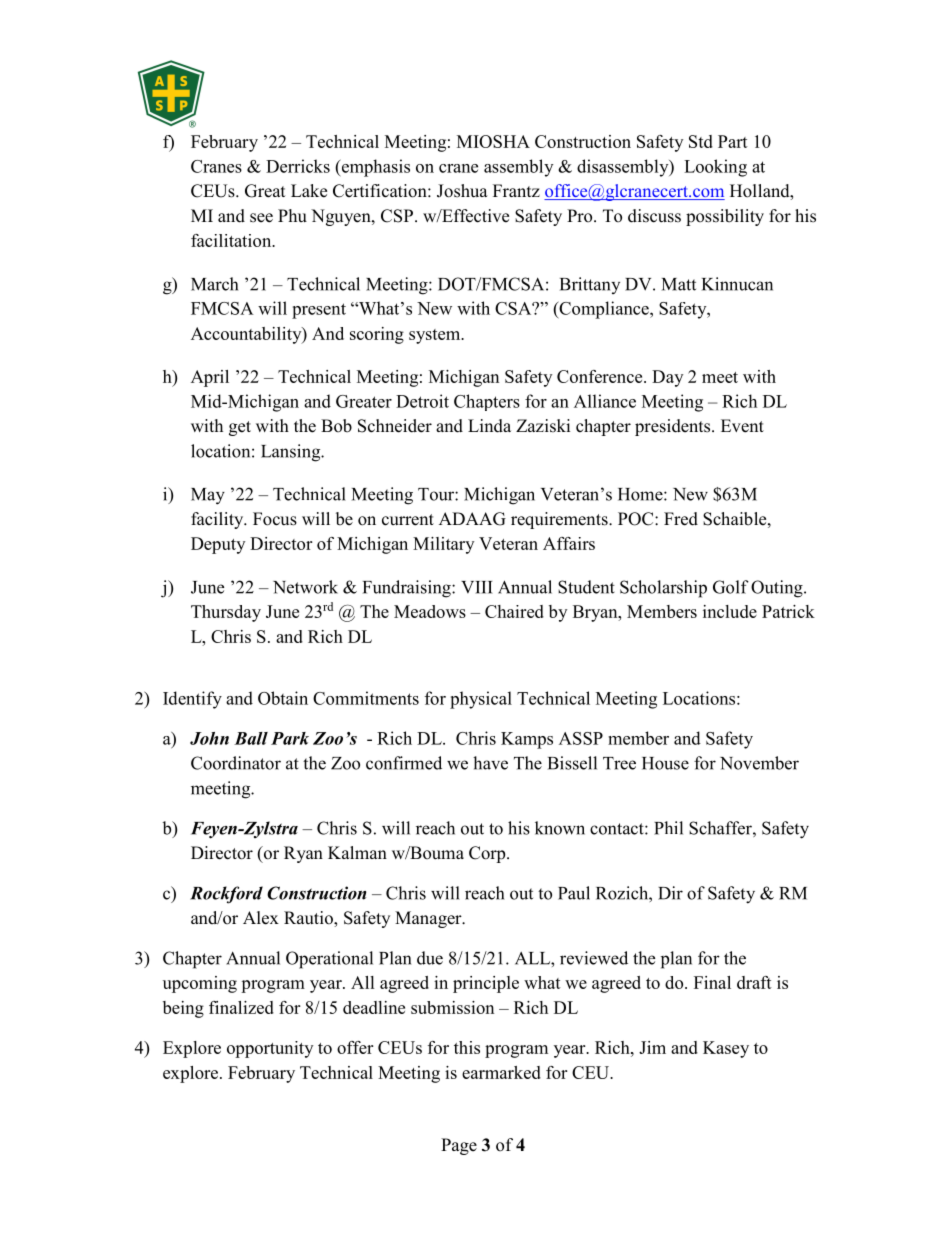 This screenshot has width=952, height=1233. What do you see at coordinates (652, 1047) in the screenshot?
I see `Jim` at bounding box center [652, 1047].
